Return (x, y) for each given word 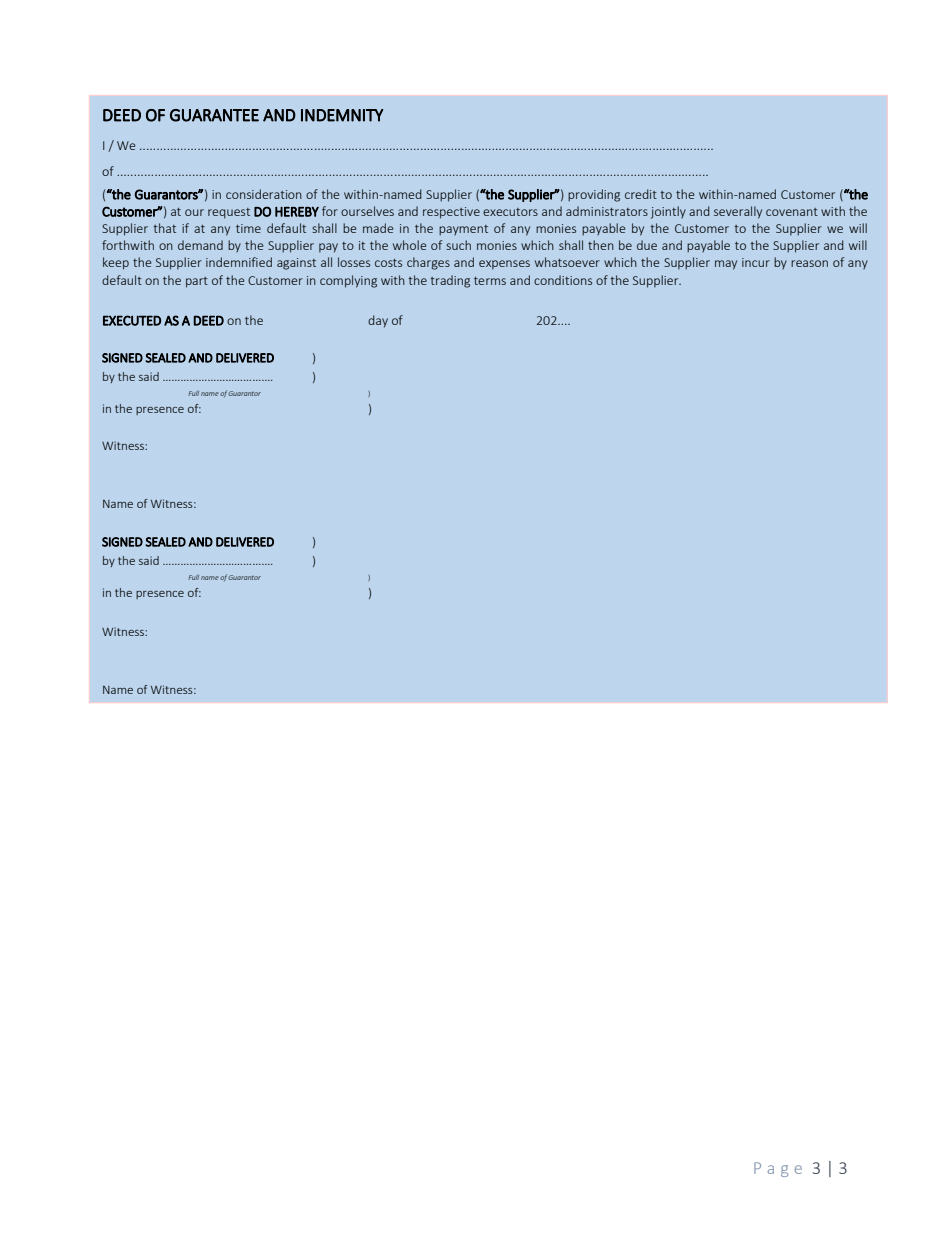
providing (594, 195)
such (458, 245)
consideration (264, 194)
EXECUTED (132, 320)
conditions (563, 280)
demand (200, 245)
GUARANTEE (214, 115)
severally (738, 212)
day (378, 321)
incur (756, 262)
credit (641, 194)
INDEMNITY (342, 115)
